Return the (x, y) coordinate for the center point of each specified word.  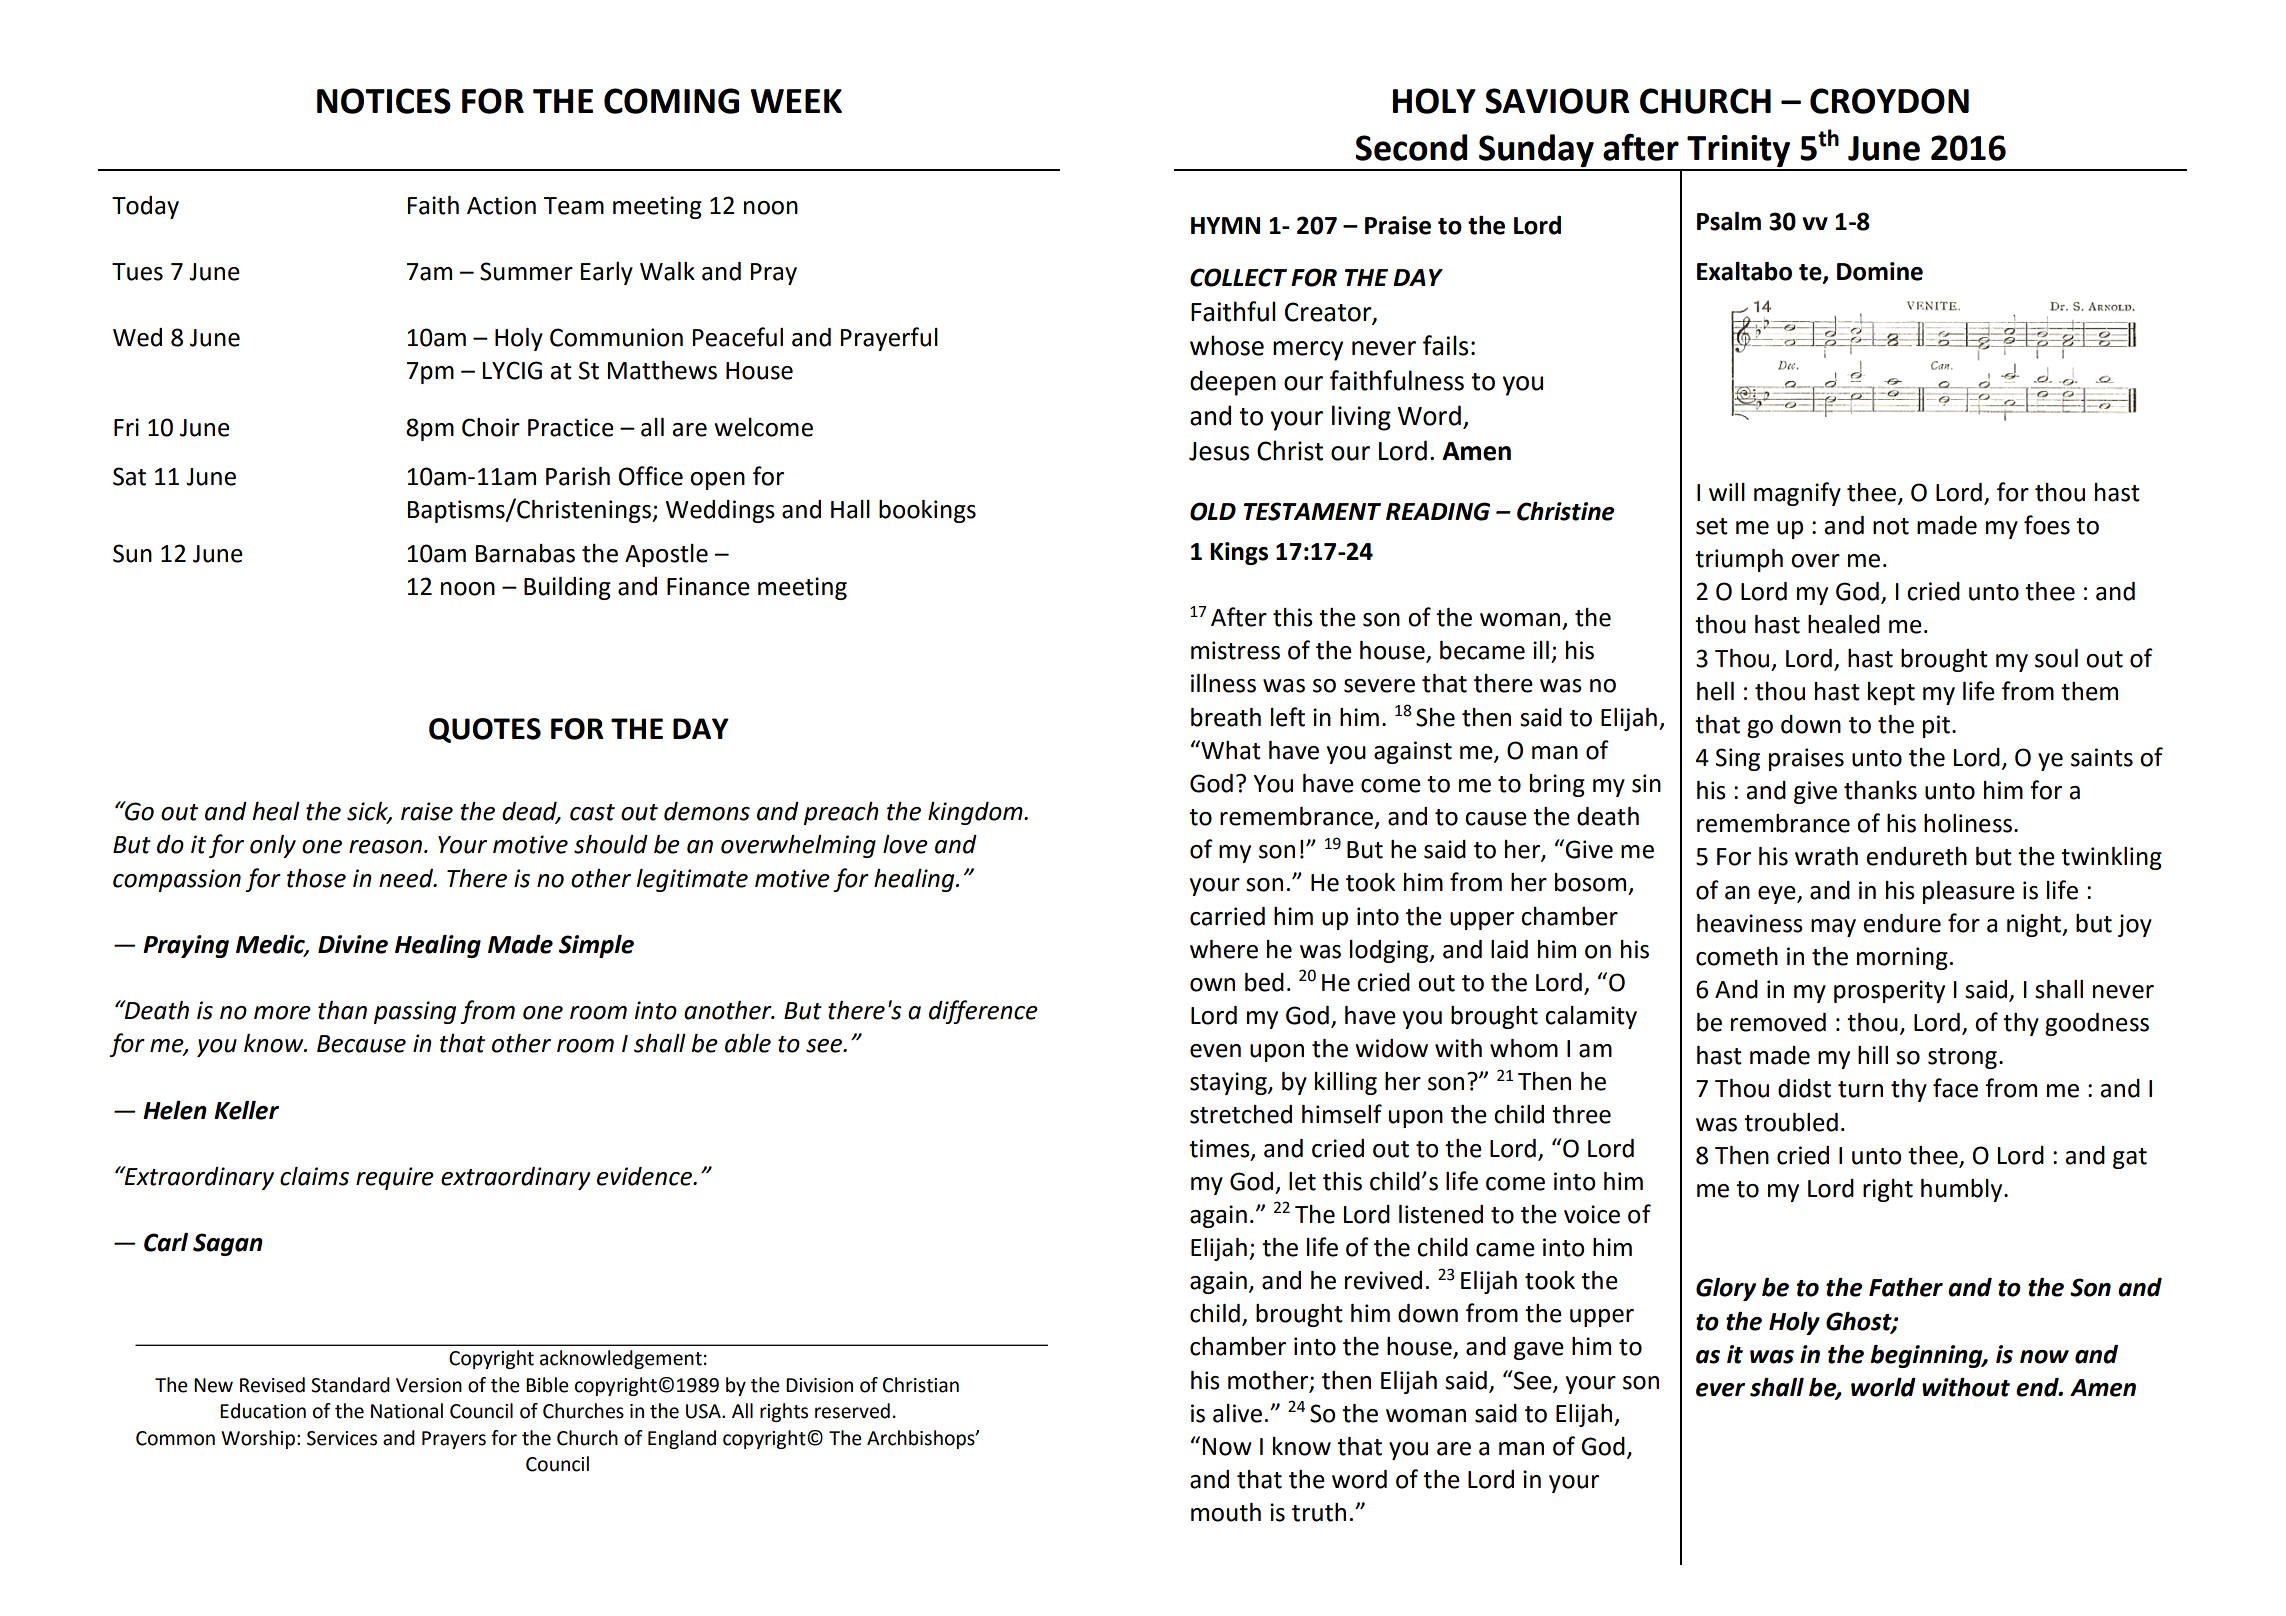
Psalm (1729, 221)
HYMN (1225, 225)
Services (342, 1438)
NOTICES (384, 101)
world (1883, 1387)
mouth (1226, 1512)
